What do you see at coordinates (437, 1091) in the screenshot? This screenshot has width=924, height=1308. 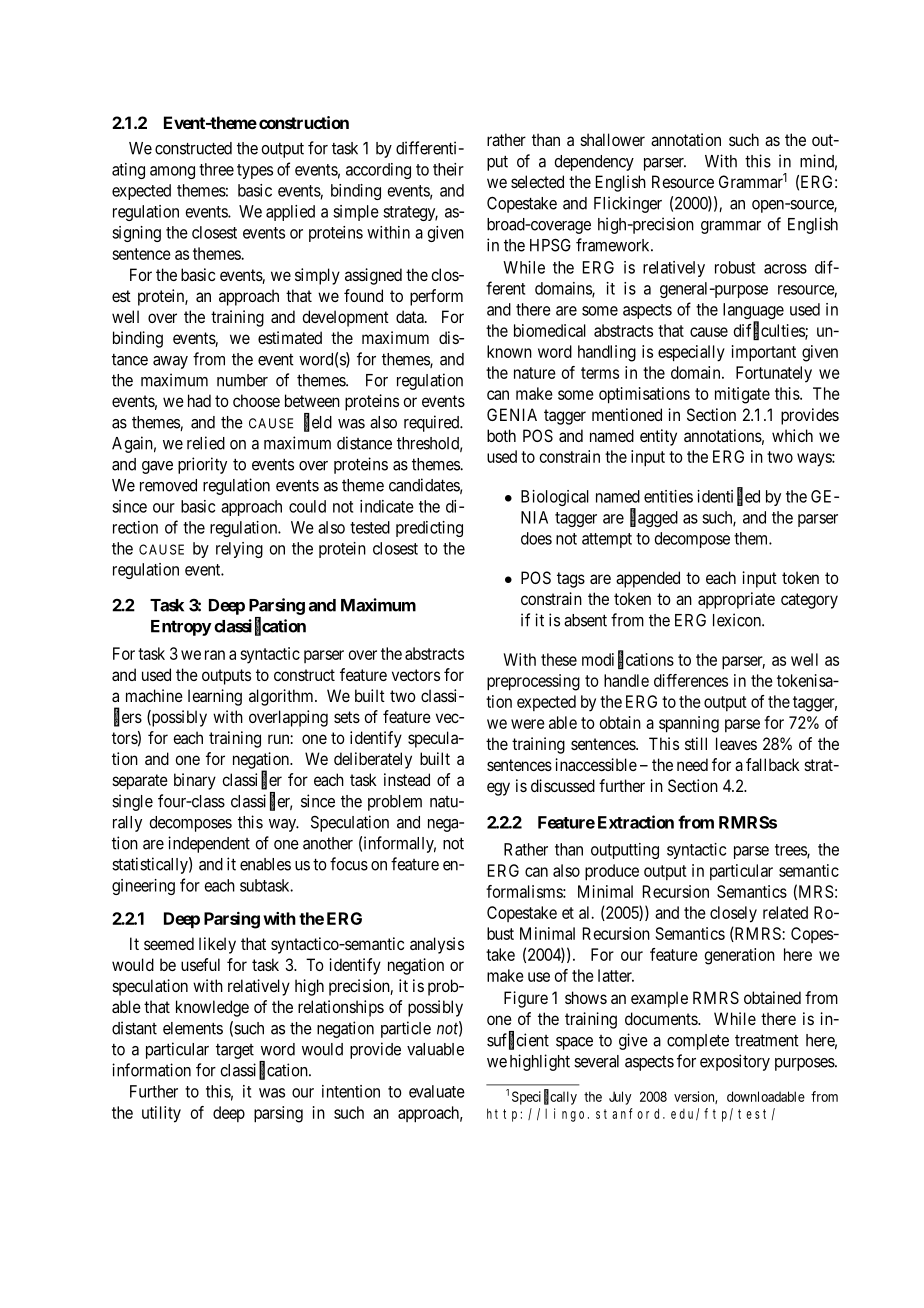 I see `evaluate` at bounding box center [437, 1091].
